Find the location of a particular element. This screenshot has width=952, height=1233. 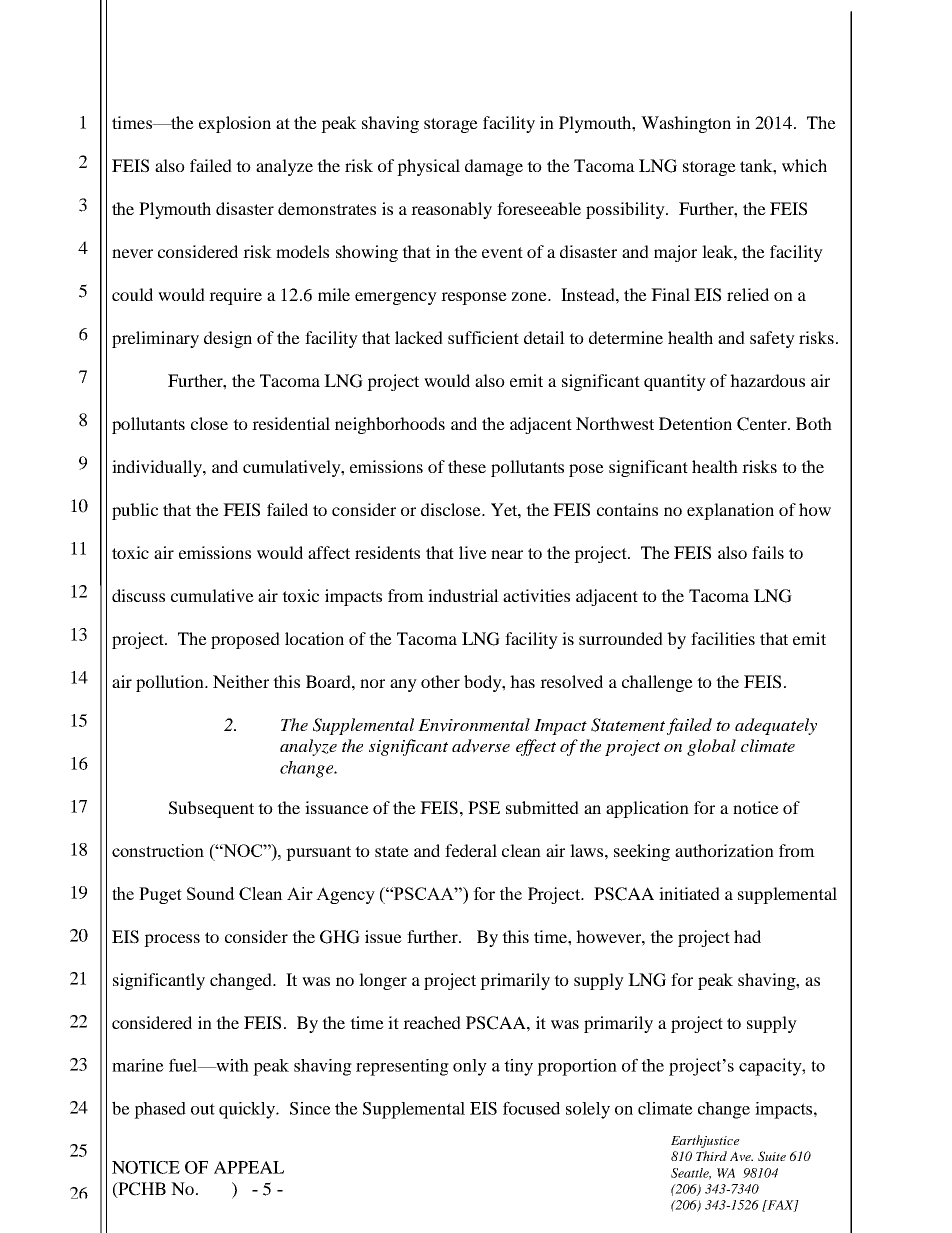

Neither is located at coordinates (241, 681).
